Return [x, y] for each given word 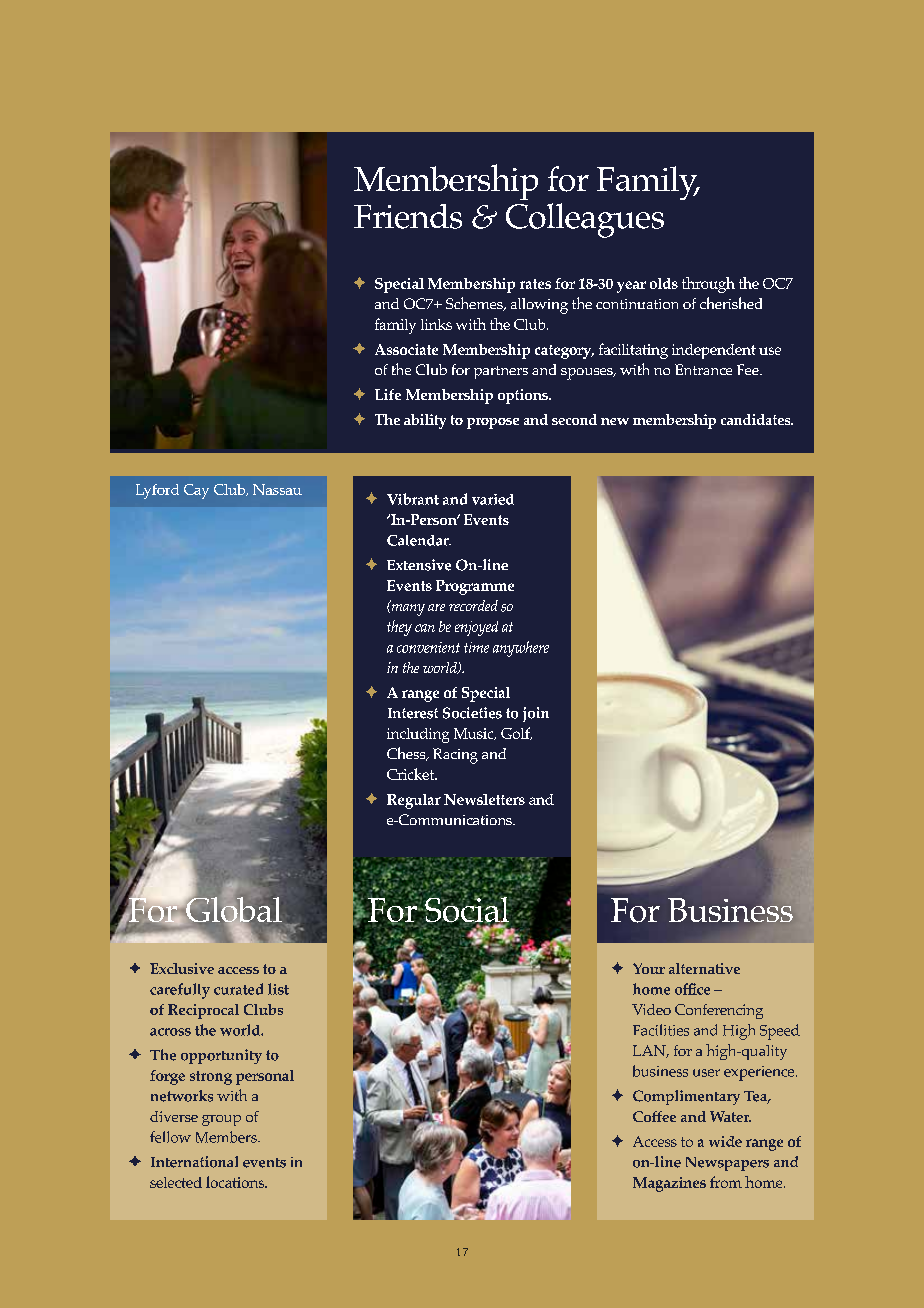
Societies [472, 713]
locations [236, 1182]
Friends [408, 216]
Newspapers [727, 1164]
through [708, 285]
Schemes [475, 304]
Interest [413, 713]
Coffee [654, 1116]
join [536, 714]
